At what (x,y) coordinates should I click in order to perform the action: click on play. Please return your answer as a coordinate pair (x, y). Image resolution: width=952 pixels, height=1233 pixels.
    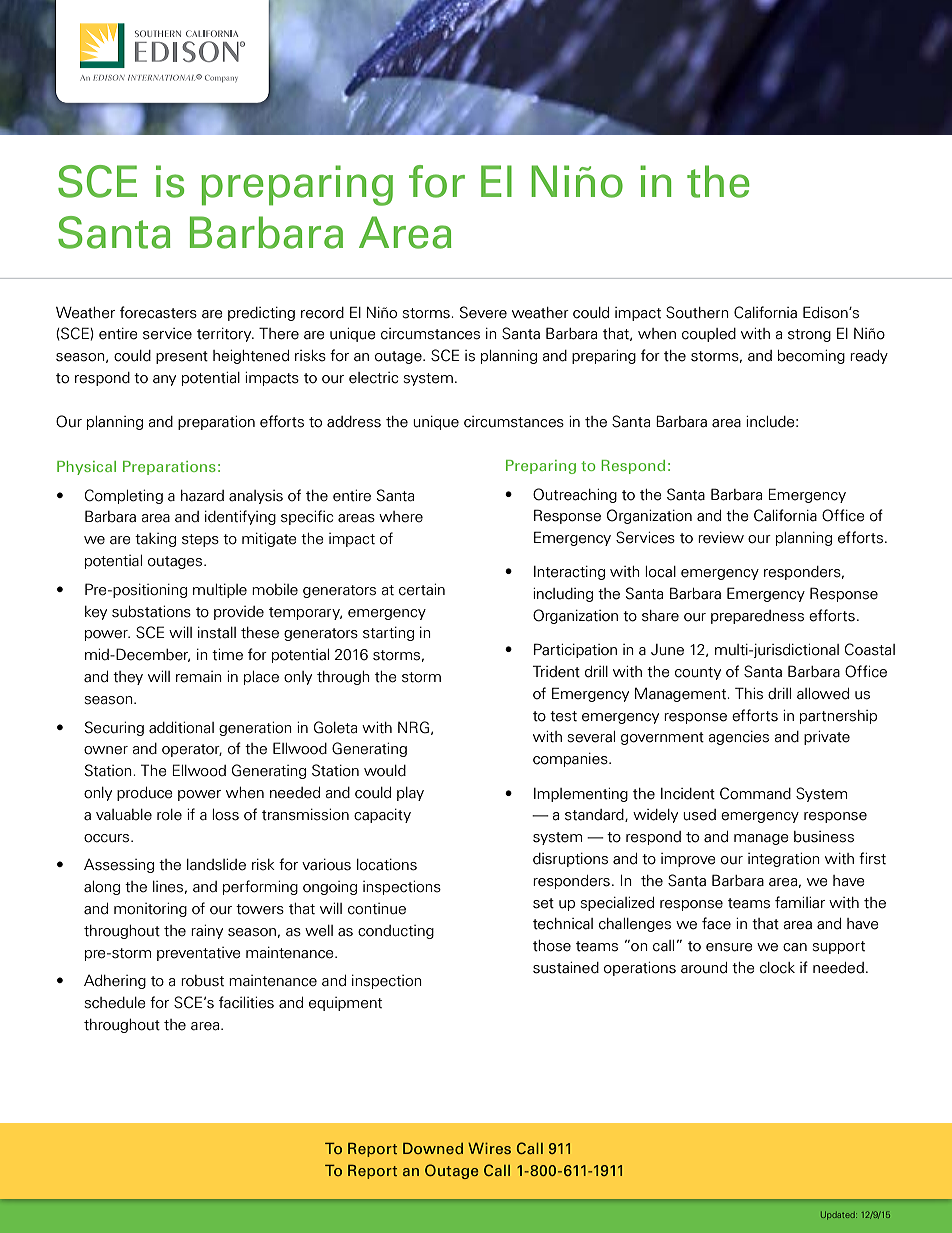
    Looking at the image, I should click on (410, 794).
